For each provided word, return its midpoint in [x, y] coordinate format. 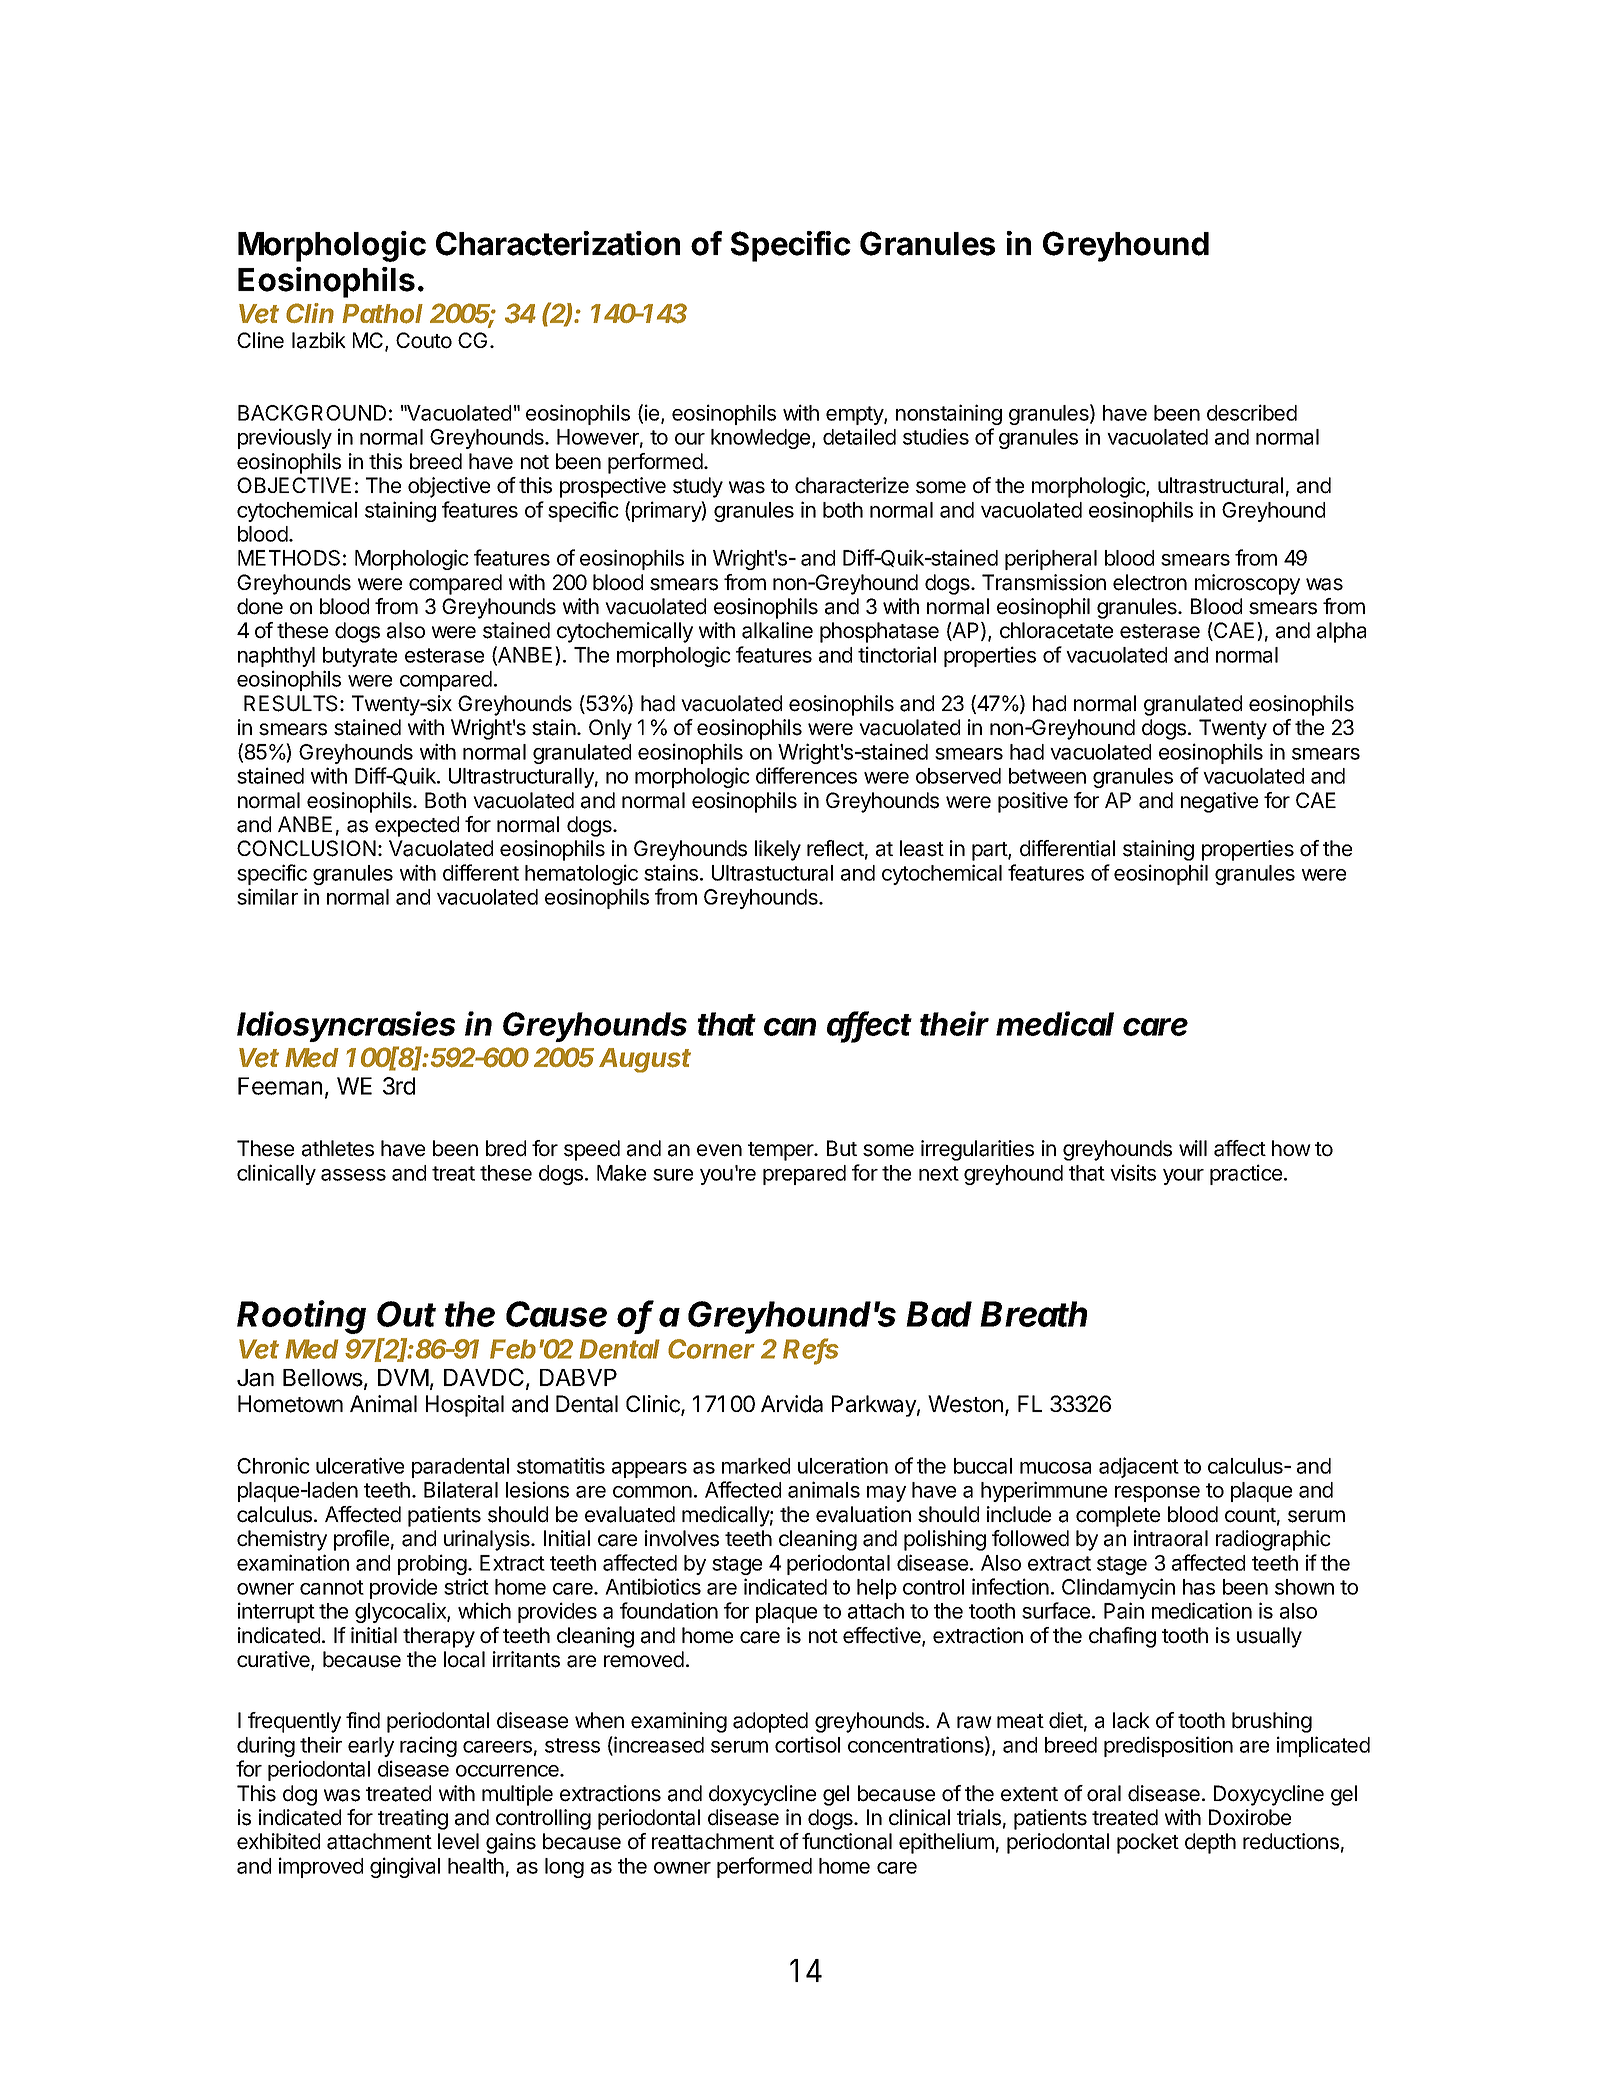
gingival [405, 1867]
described [1252, 412]
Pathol [382, 314]
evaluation [863, 1514]
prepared [804, 1175]
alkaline [777, 630]
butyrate [360, 657]
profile [361, 1540]
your [1183, 1177]
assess [353, 1175]
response [1157, 1494]
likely [778, 850]
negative [1219, 802]
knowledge [760, 439]
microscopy [1247, 584]
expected [417, 826]
